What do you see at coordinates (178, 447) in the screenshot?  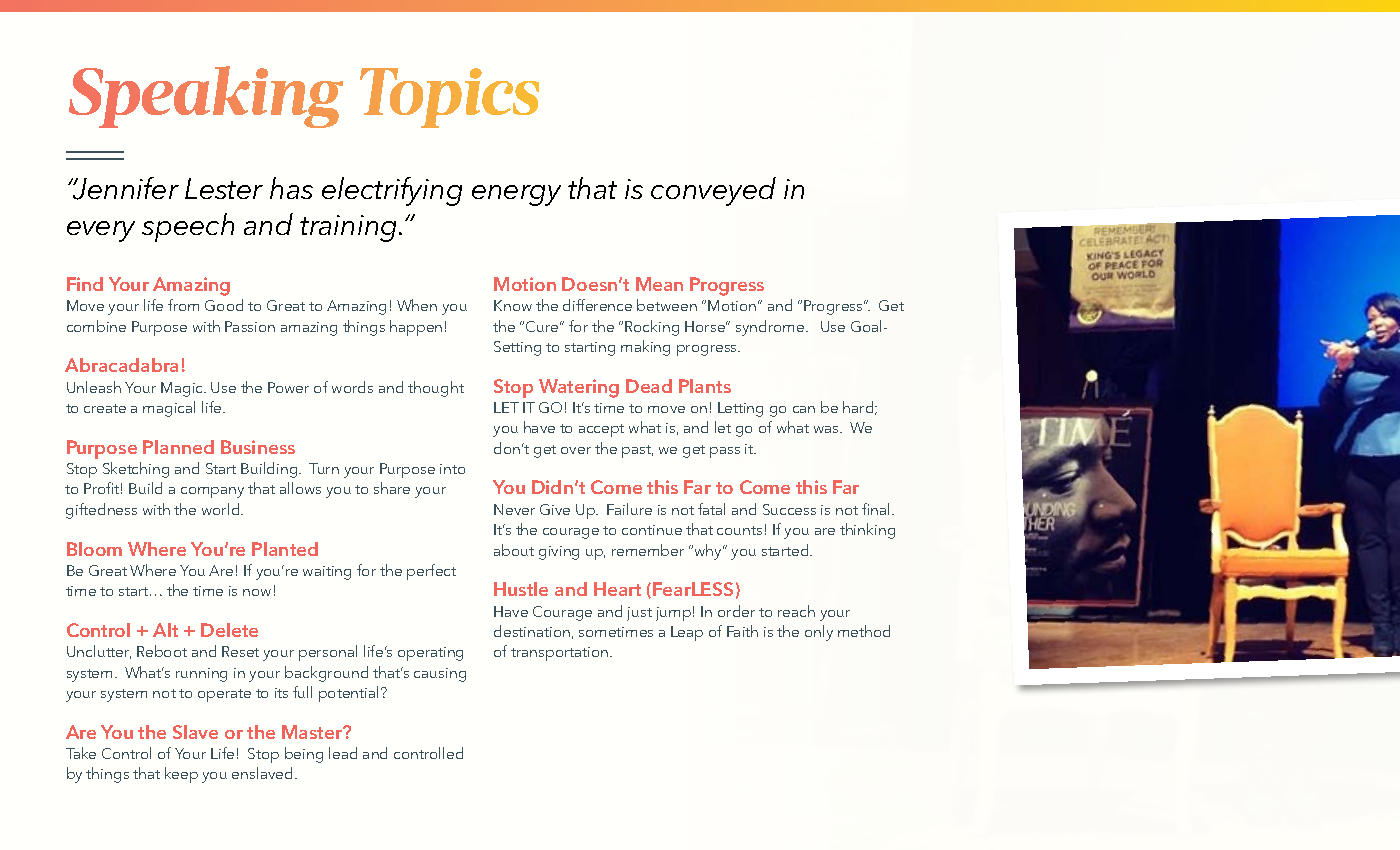 I see `Planned` at bounding box center [178, 447].
